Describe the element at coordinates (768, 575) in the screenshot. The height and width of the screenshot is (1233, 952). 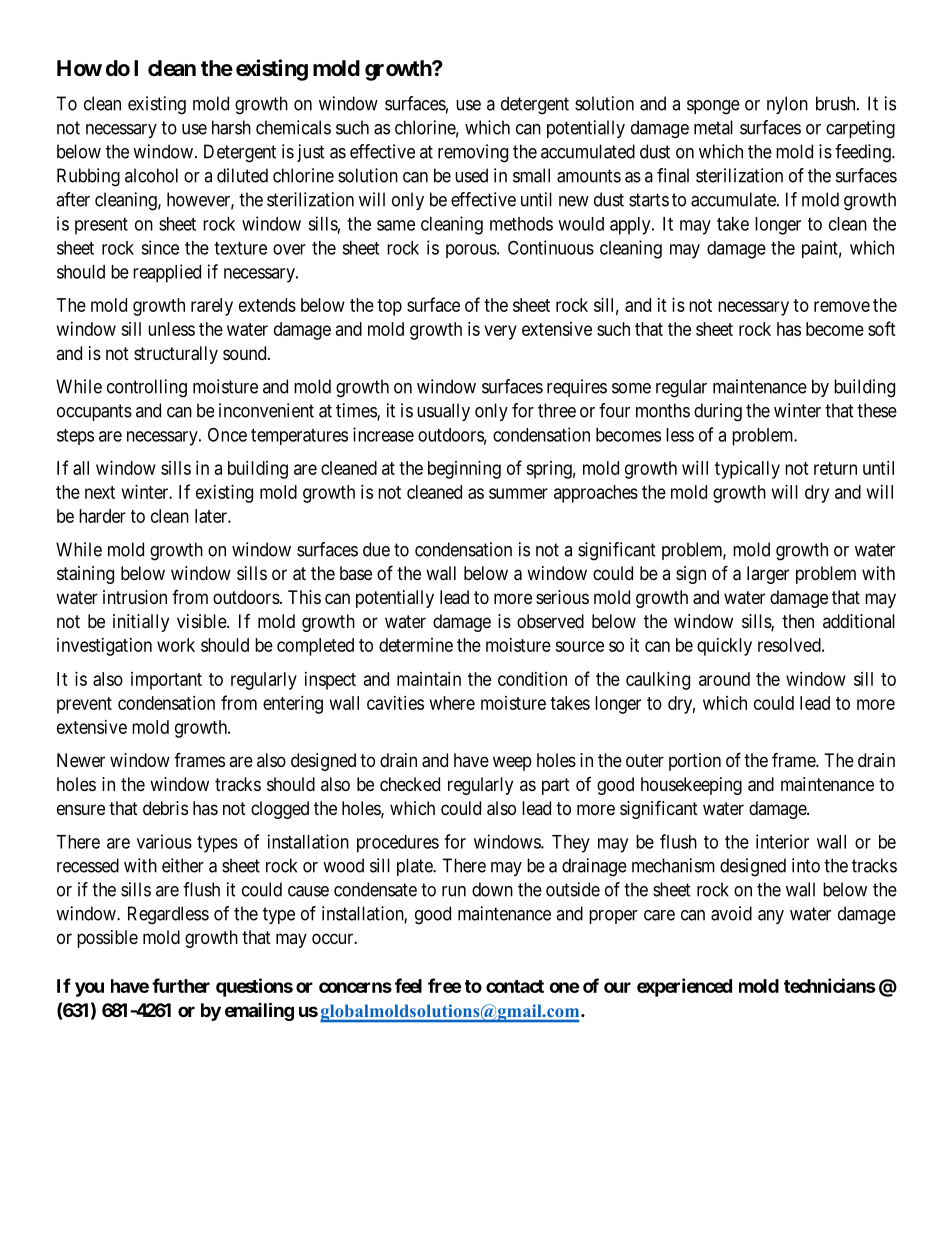
I see `larger` at that location.
